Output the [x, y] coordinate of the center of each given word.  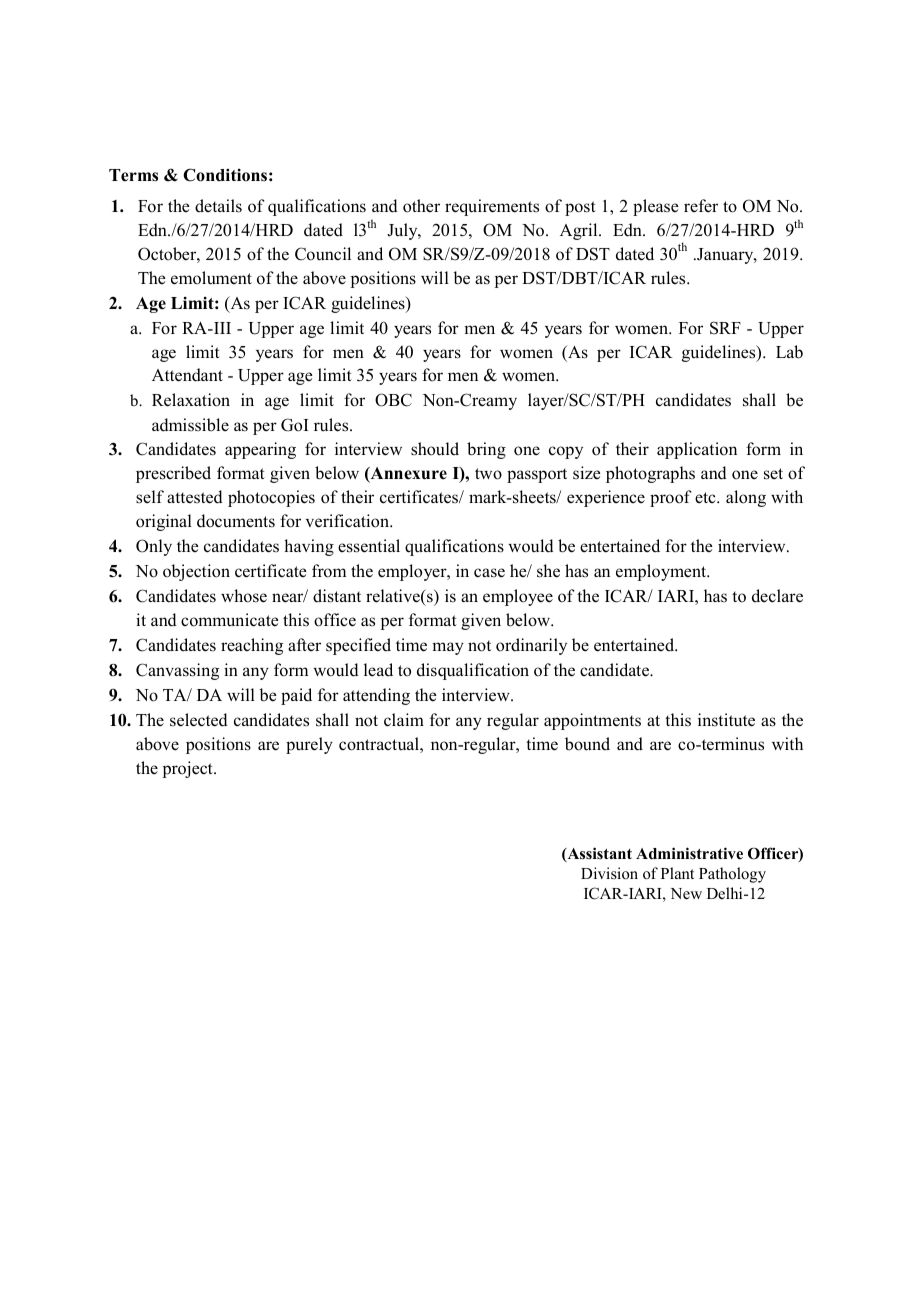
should [435, 449]
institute [726, 720]
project [189, 769]
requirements [492, 207]
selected [199, 720]
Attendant [187, 375]
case [489, 573]
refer [701, 205]
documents [236, 521]
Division [609, 873]
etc [706, 497]
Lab [789, 352]
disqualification [473, 671]
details [218, 206]
